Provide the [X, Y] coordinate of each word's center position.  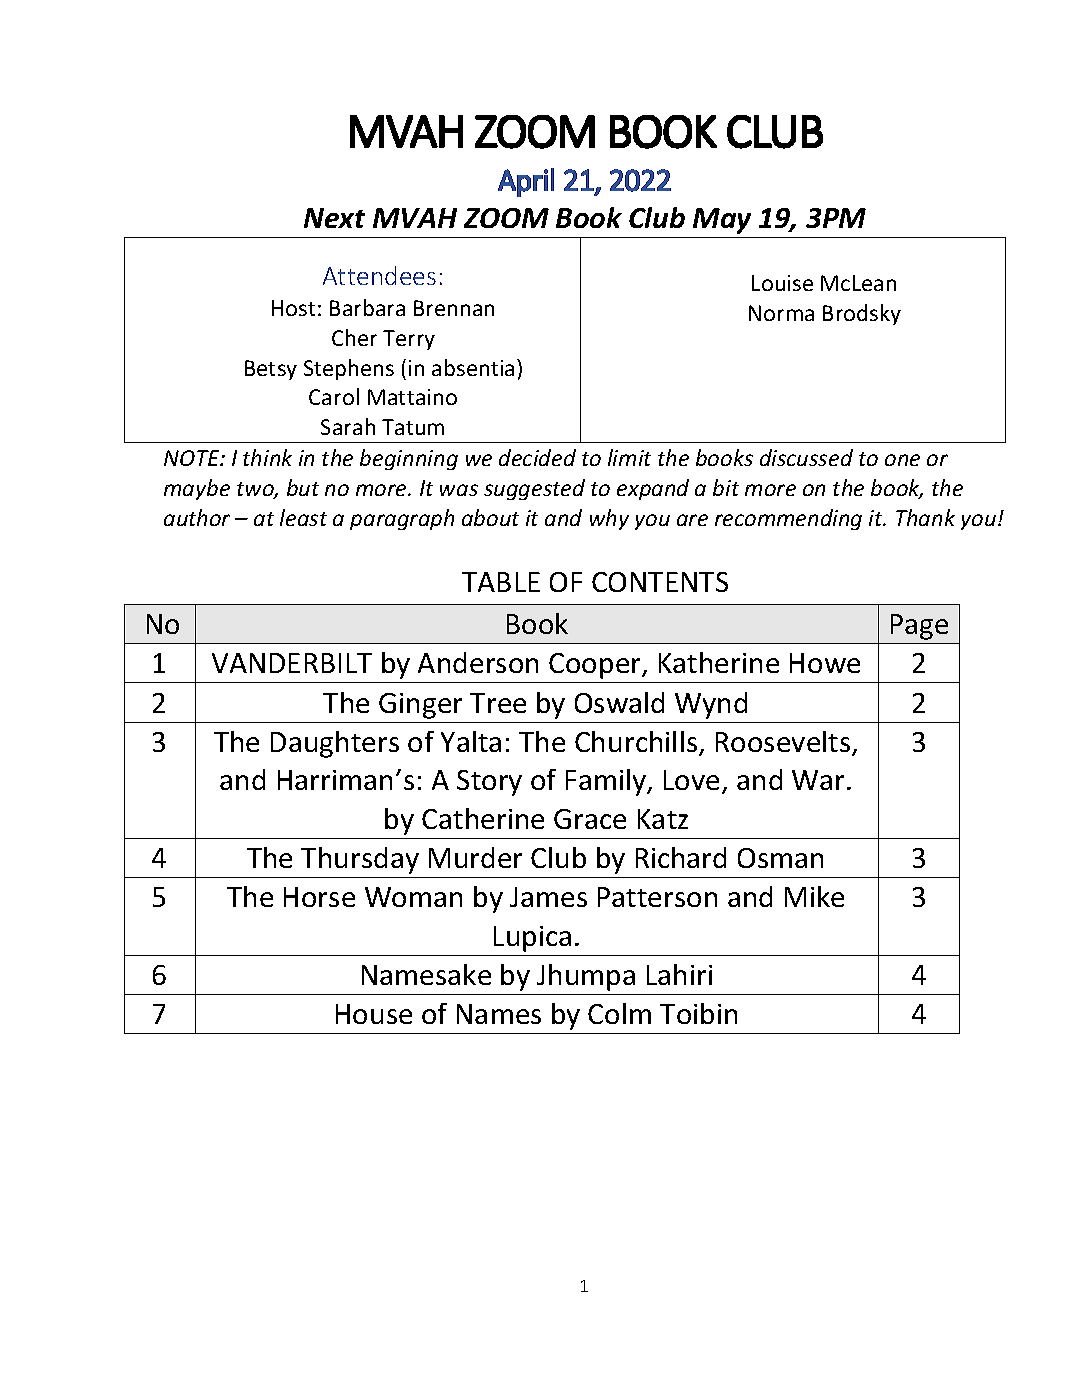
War [820, 780]
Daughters [335, 744]
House [374, 1014]
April [526, 182]
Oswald [619, 702]
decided [537, 457]
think [267, 457]
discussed [806, 457]
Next [334, 218]
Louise [782, 283]
